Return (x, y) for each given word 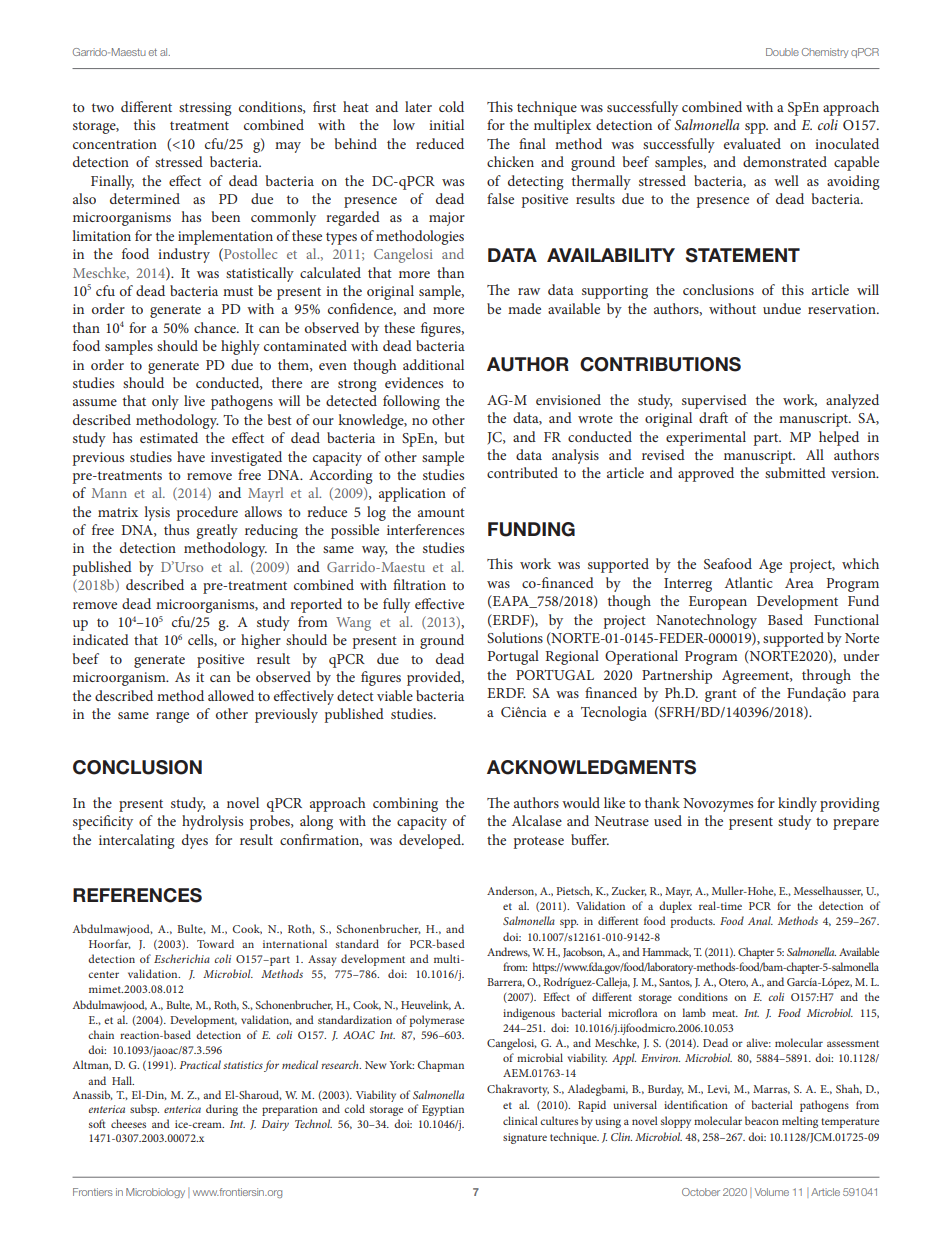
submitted (795, 472)
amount (441, 512)
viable (395, 695)
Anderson (512, 891)
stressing (205, 109)
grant (721, 695)
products (693, 922)
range (172, 717)
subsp (144, 1110)
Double (782, 52)
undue (782, 308)
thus (176, 529)
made (524, 308)
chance (216, 327)
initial (446, 124)
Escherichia (182, 958)
